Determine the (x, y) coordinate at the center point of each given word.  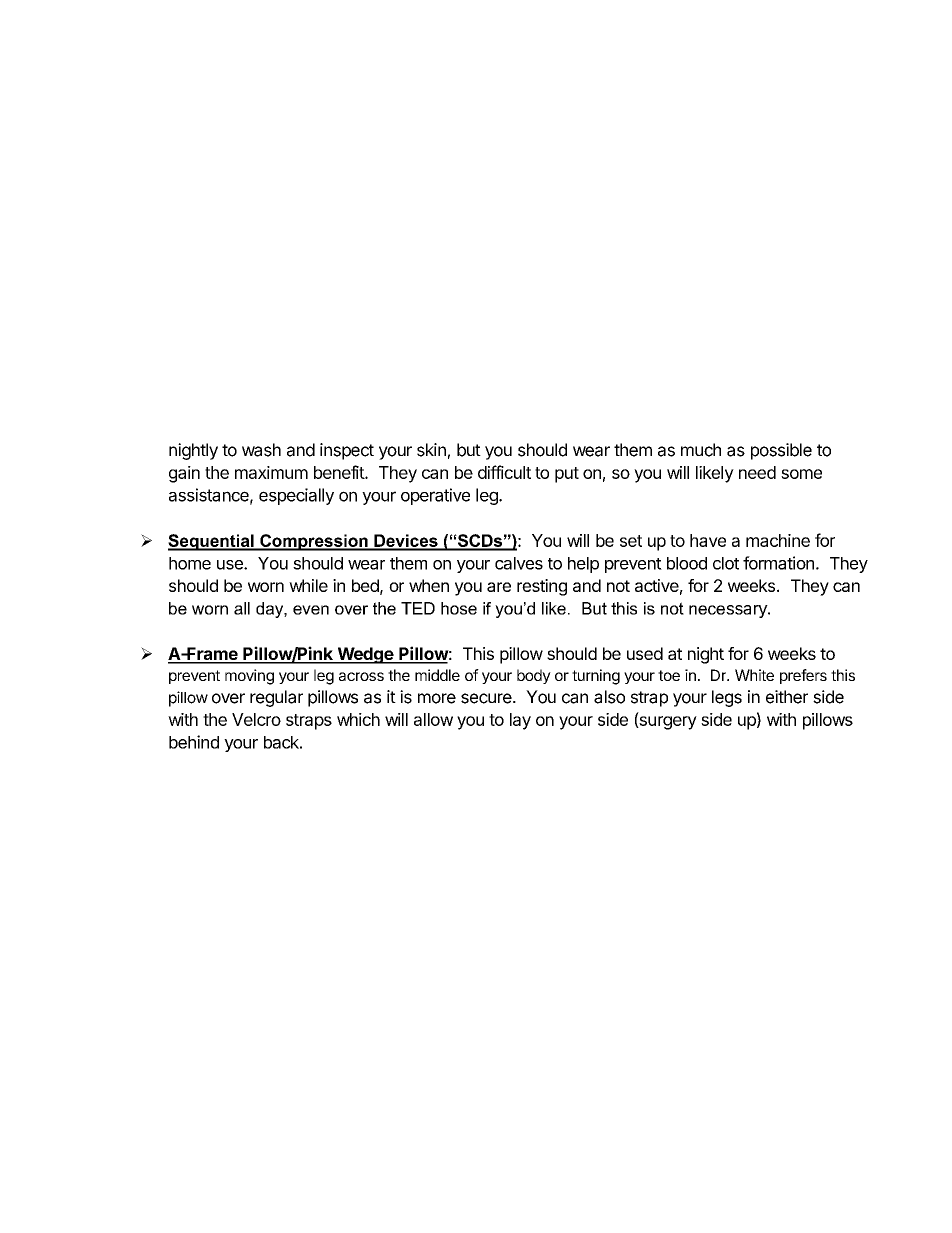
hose (459, 608)
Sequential (212, 542)
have (708, 540)
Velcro (256, 719)
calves (519, 563)
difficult (504, 472)
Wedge (365, 655)
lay (520, 721)
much (701, 450)
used (645, 653)
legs (727, 698)
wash (261, 450)
